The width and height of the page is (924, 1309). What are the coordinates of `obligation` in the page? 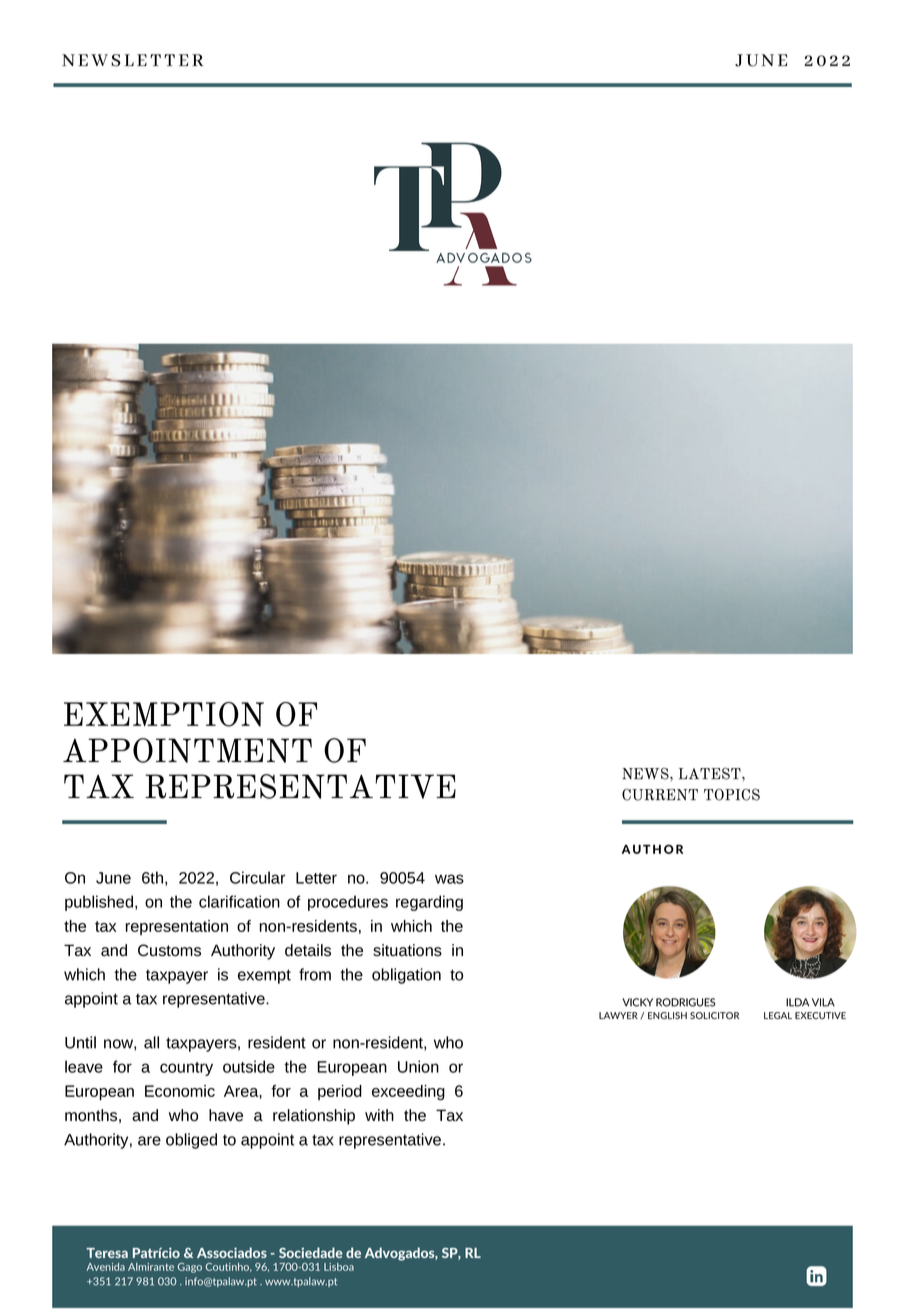 It's located at (406, 976).
